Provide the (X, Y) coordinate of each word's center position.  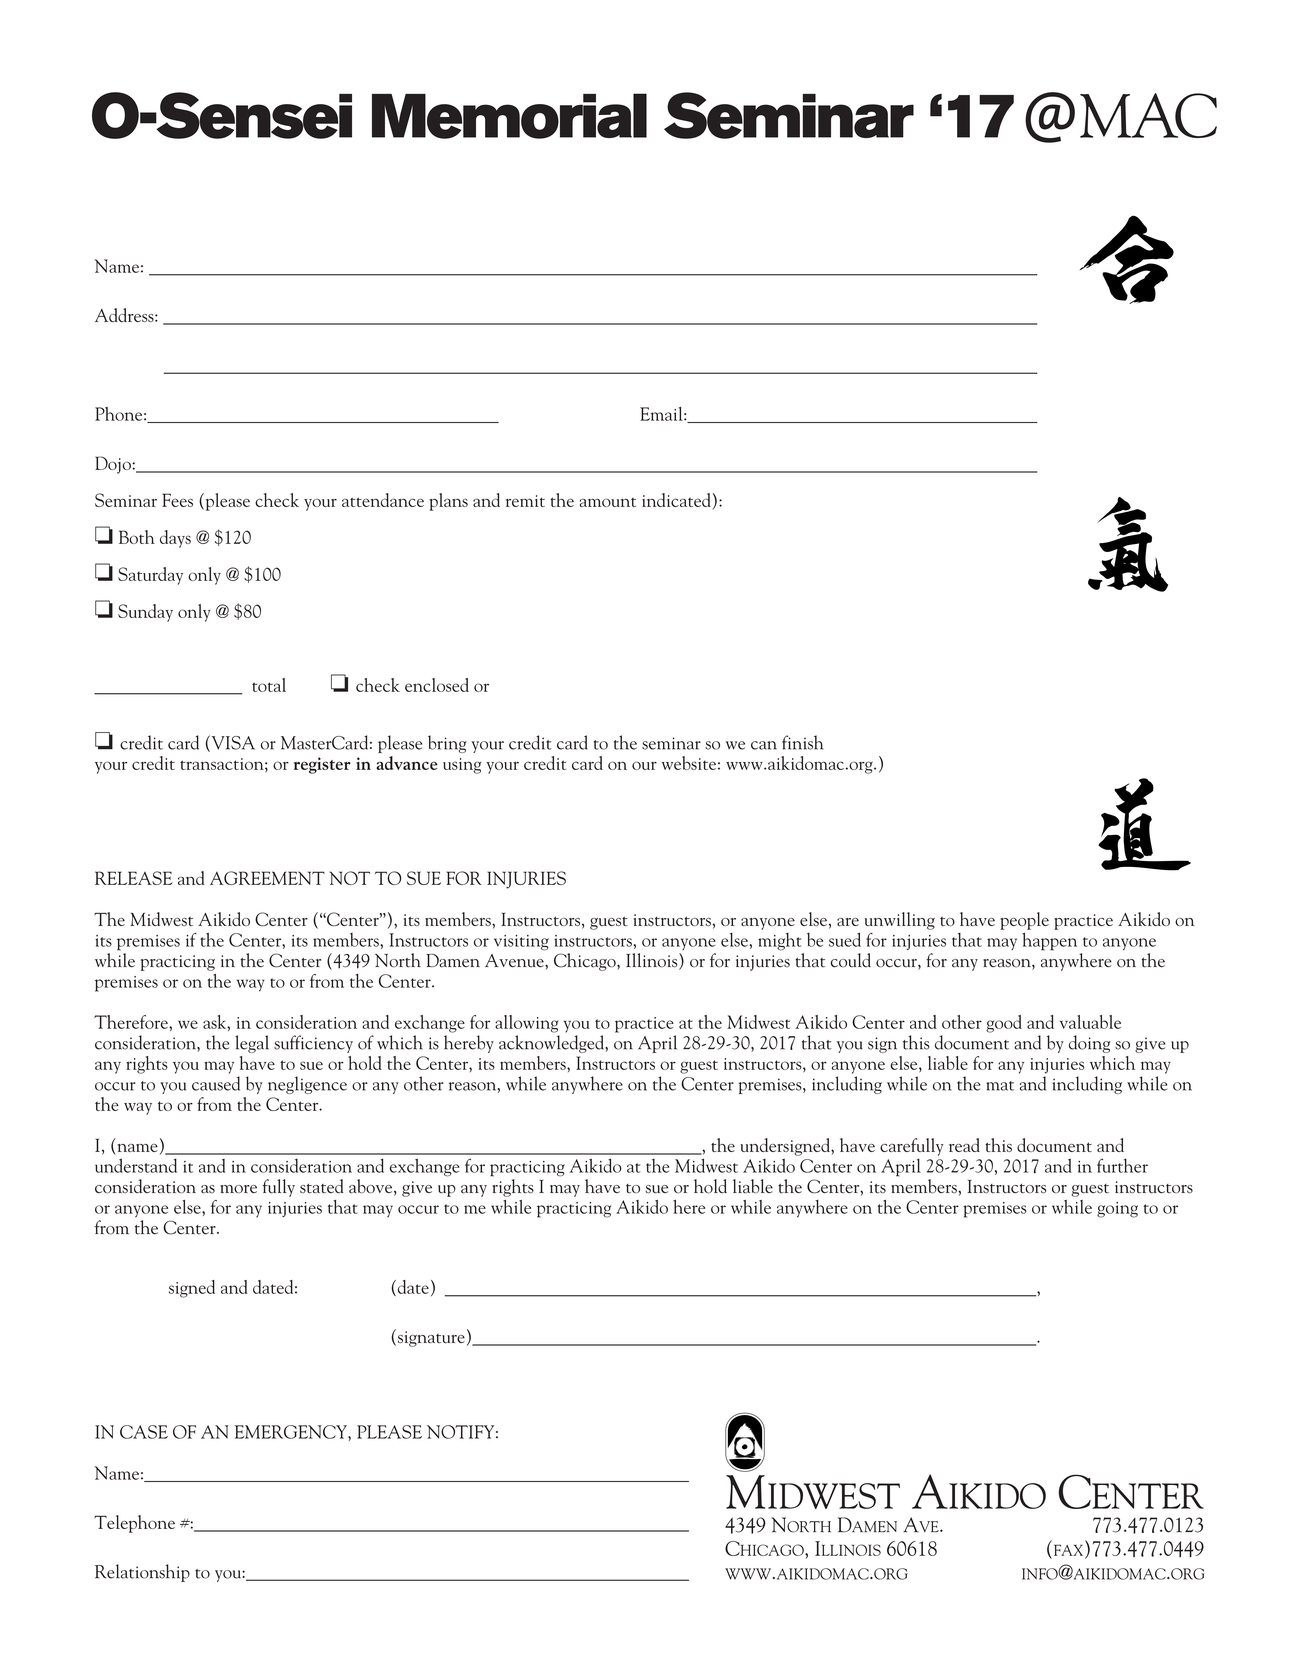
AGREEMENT (267, 878)
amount (608, 502)
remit (525, 501)
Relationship (142, 1573)
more (238, 1189)
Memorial (509, 116)
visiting (521, 943)
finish (802, 742)
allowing (527, 1024)
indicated (676, 500)
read (964, 1145)
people (1024, 921)
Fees (177, 500)
